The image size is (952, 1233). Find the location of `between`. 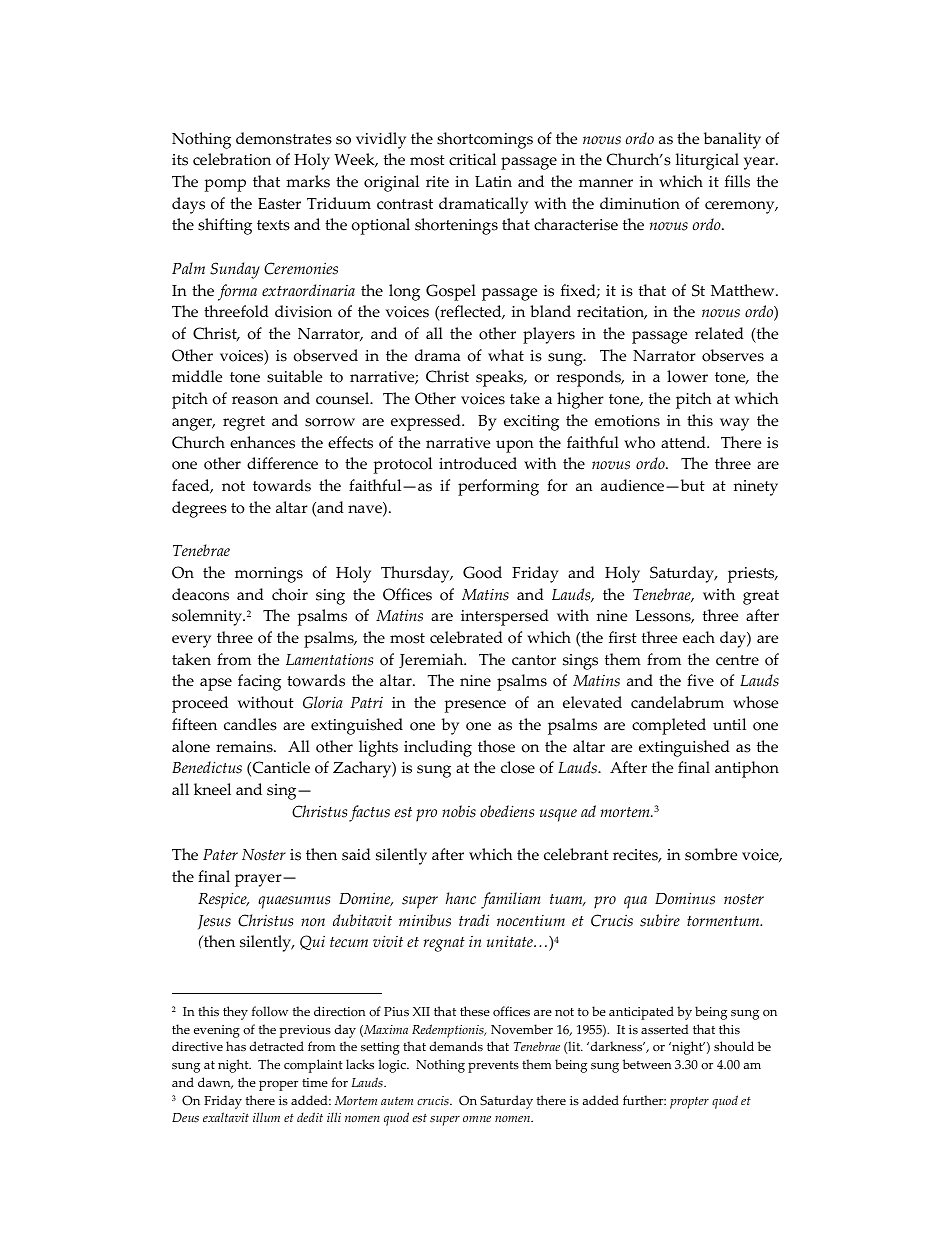

between is located at coordinates (647, 1064).
